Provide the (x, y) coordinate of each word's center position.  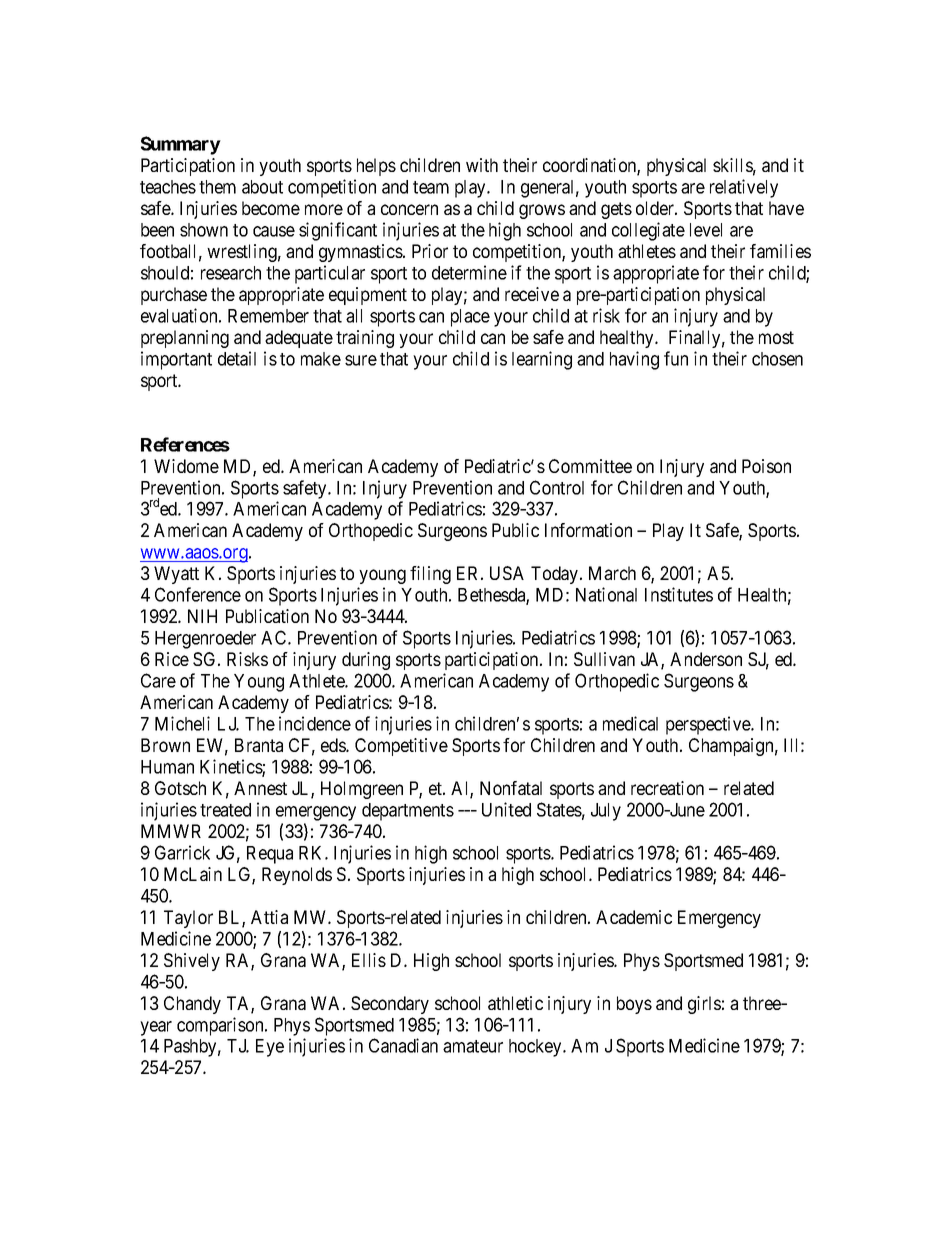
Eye (270, 1048)
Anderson (706, 659)
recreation (667, 788)
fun (676, 358)
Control (557, 487)
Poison (766, 466)
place (470, 318)
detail (237, 358)
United (506, 809)
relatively (744, 188)
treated (225, 810)
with (482, 165)
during (366, 661)
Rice (172, 659)
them (217, 187)
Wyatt (176, 575)
